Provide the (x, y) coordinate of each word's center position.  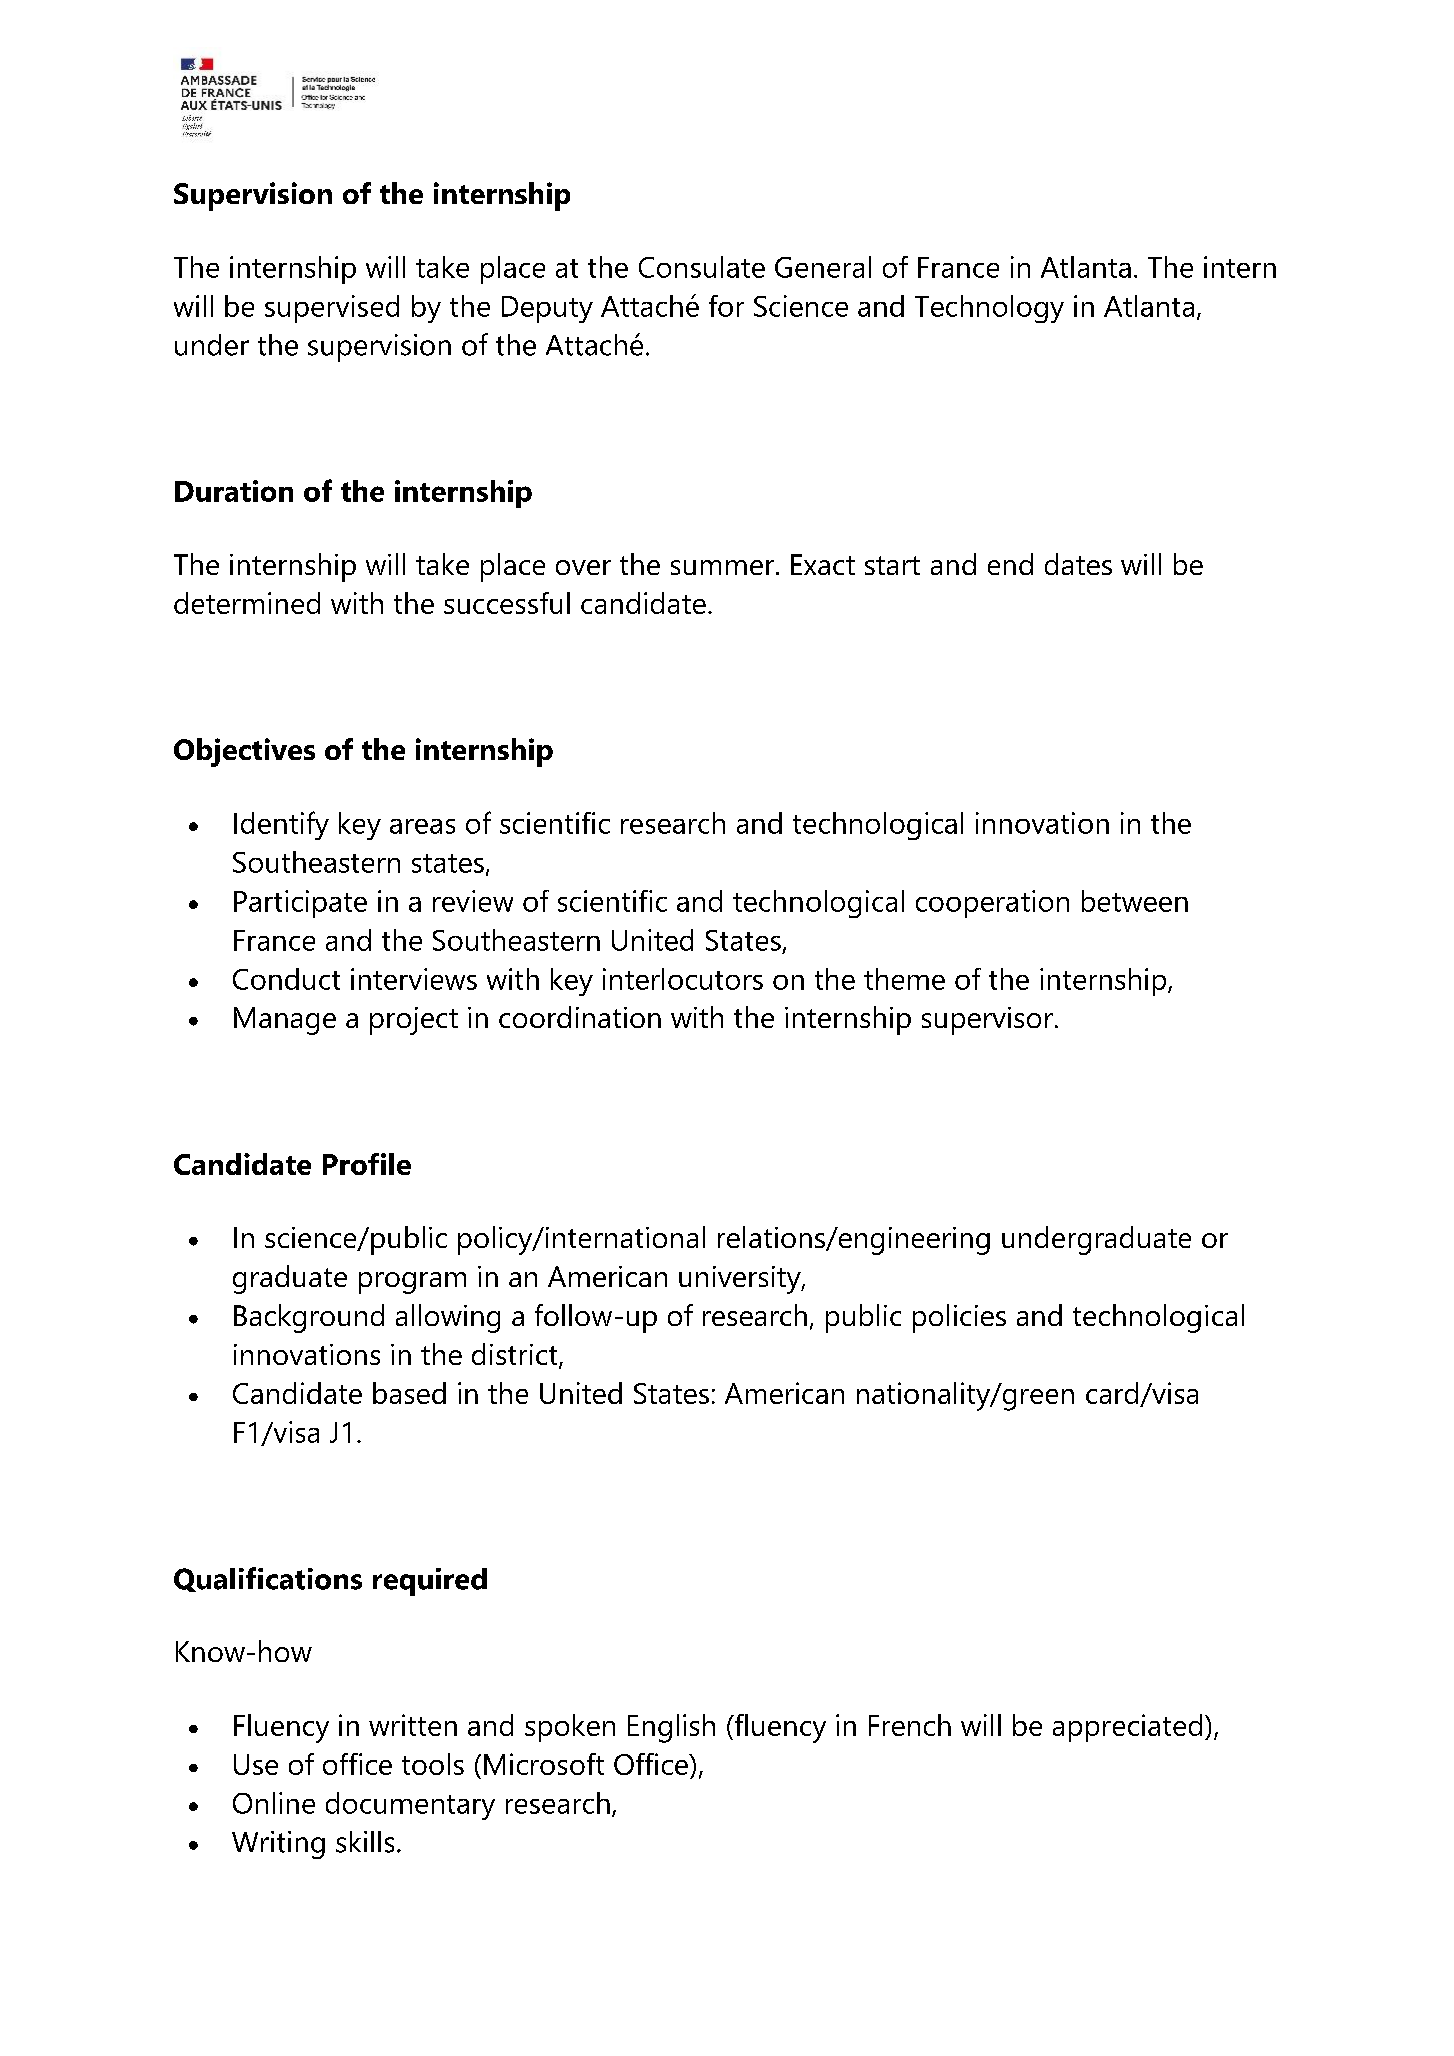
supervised (332, 309)
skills (365, 1842)
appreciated (1127, 1728)
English (671, 1728)
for (726, 306)
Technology (989, 309)
